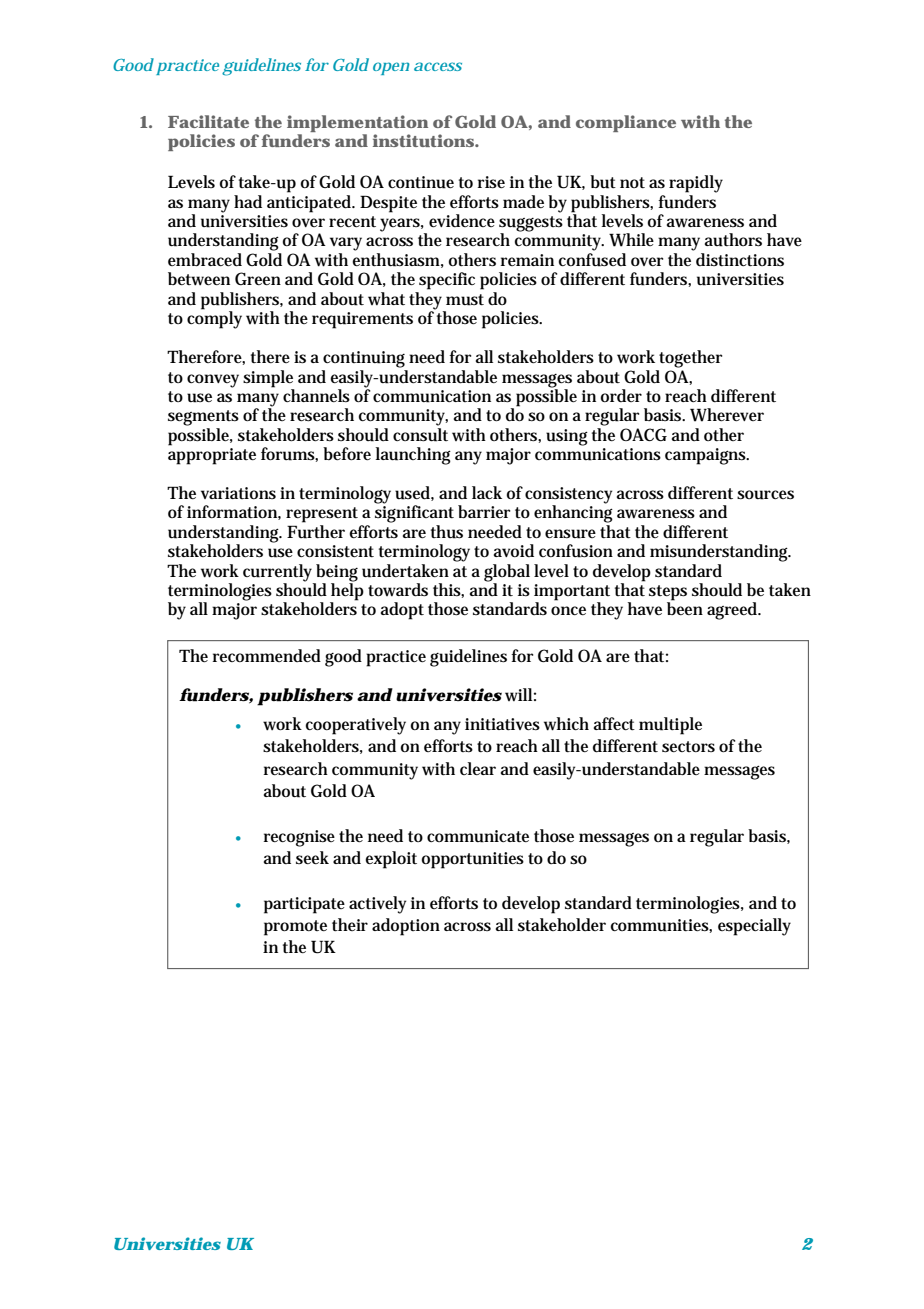 The image size is (924, 1309). I want to click on compliance, so click(626, 123).
